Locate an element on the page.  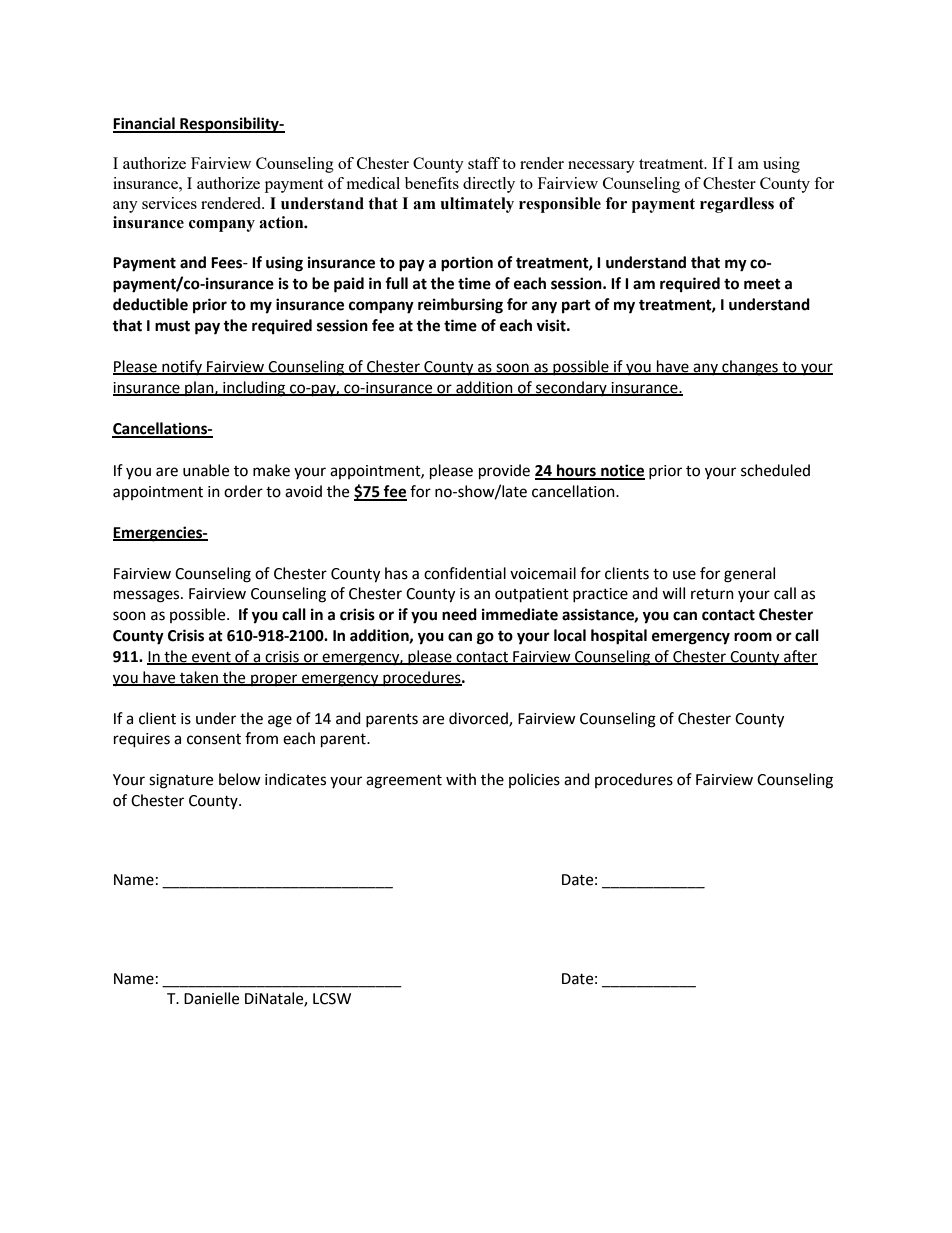
LCSW is located at coordinates (332, 999).
